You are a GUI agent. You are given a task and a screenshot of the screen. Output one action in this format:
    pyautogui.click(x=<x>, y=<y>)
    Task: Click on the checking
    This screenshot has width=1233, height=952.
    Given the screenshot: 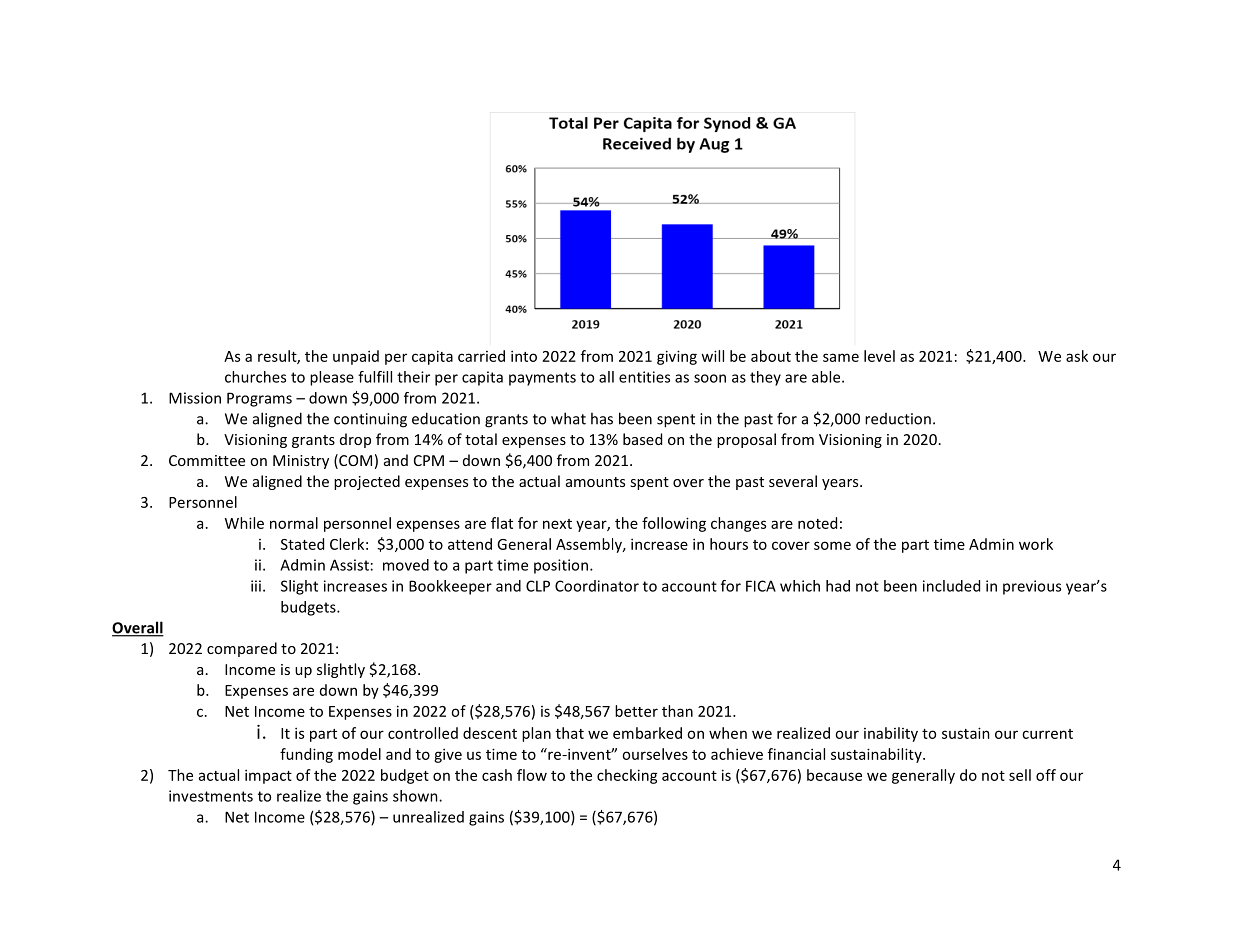 What is the action you would take?
    pyautogui.click(x=627, y=776)
